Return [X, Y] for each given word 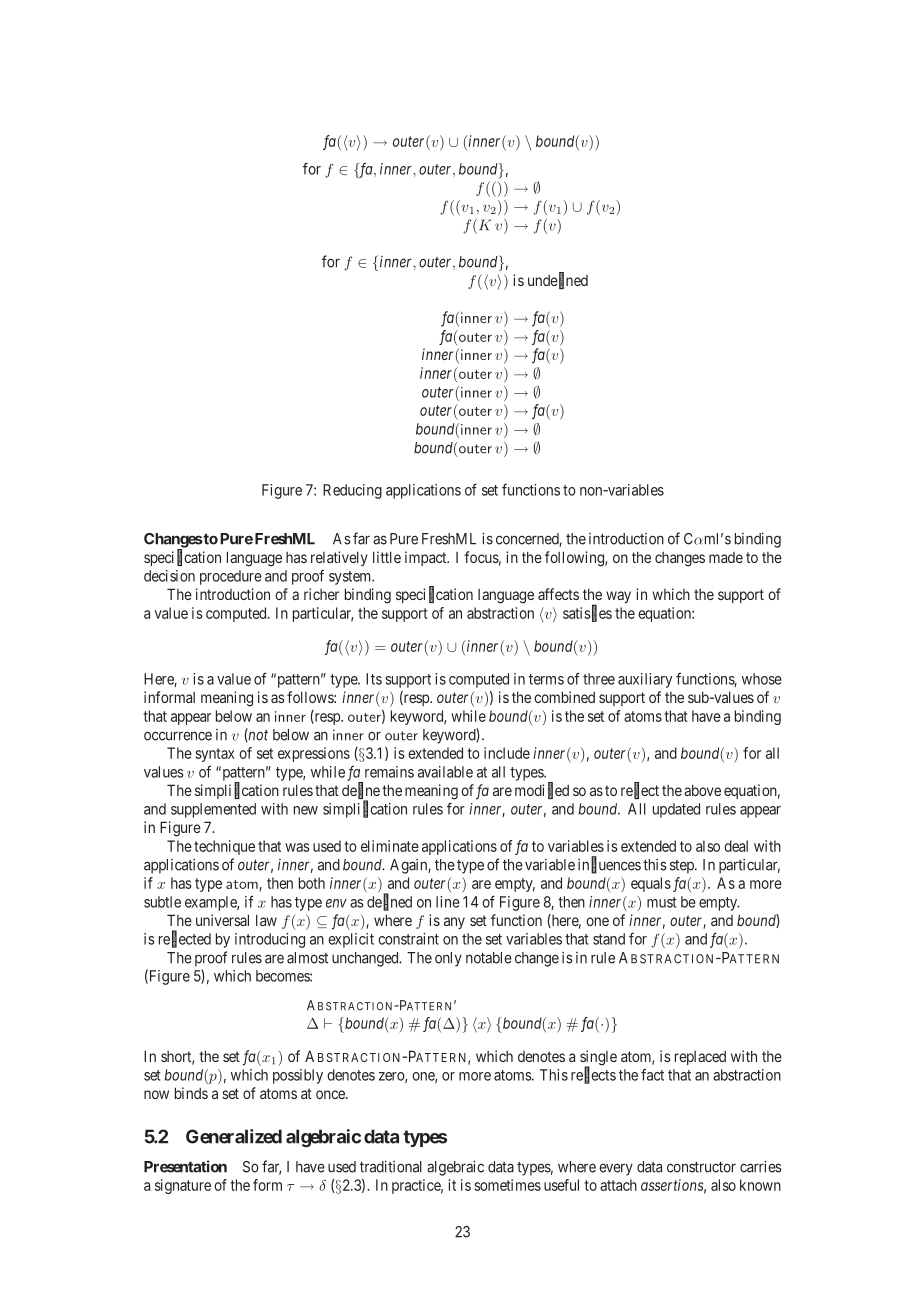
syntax [215, 755]
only [448, 959]
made [726, 557]
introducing [270, 940]
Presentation [185, 1166]
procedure [231, 577]
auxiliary [645, 680]
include [507, 753]
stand [609, 939]
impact [427, 558]
